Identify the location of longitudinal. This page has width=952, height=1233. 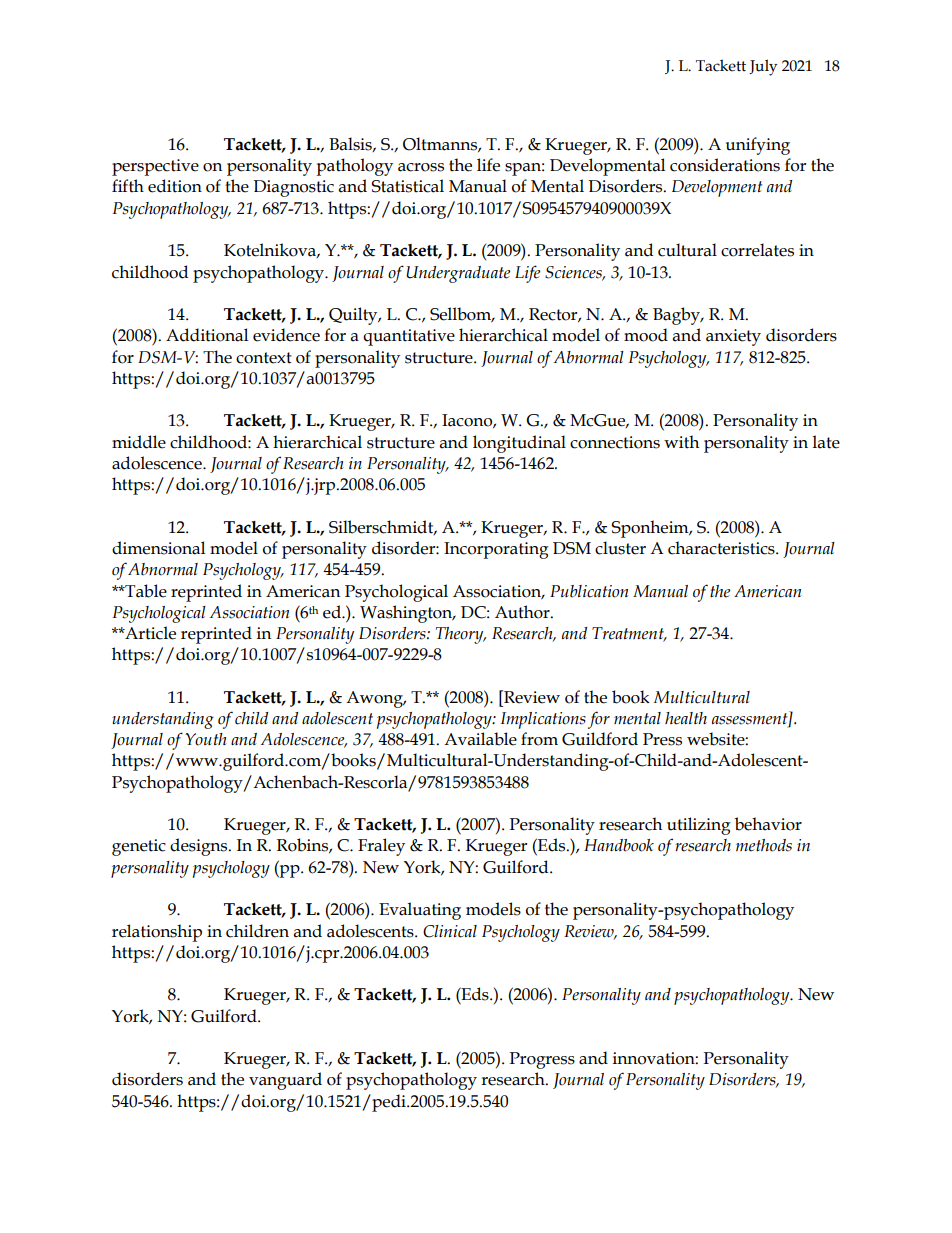
(519, 444).
